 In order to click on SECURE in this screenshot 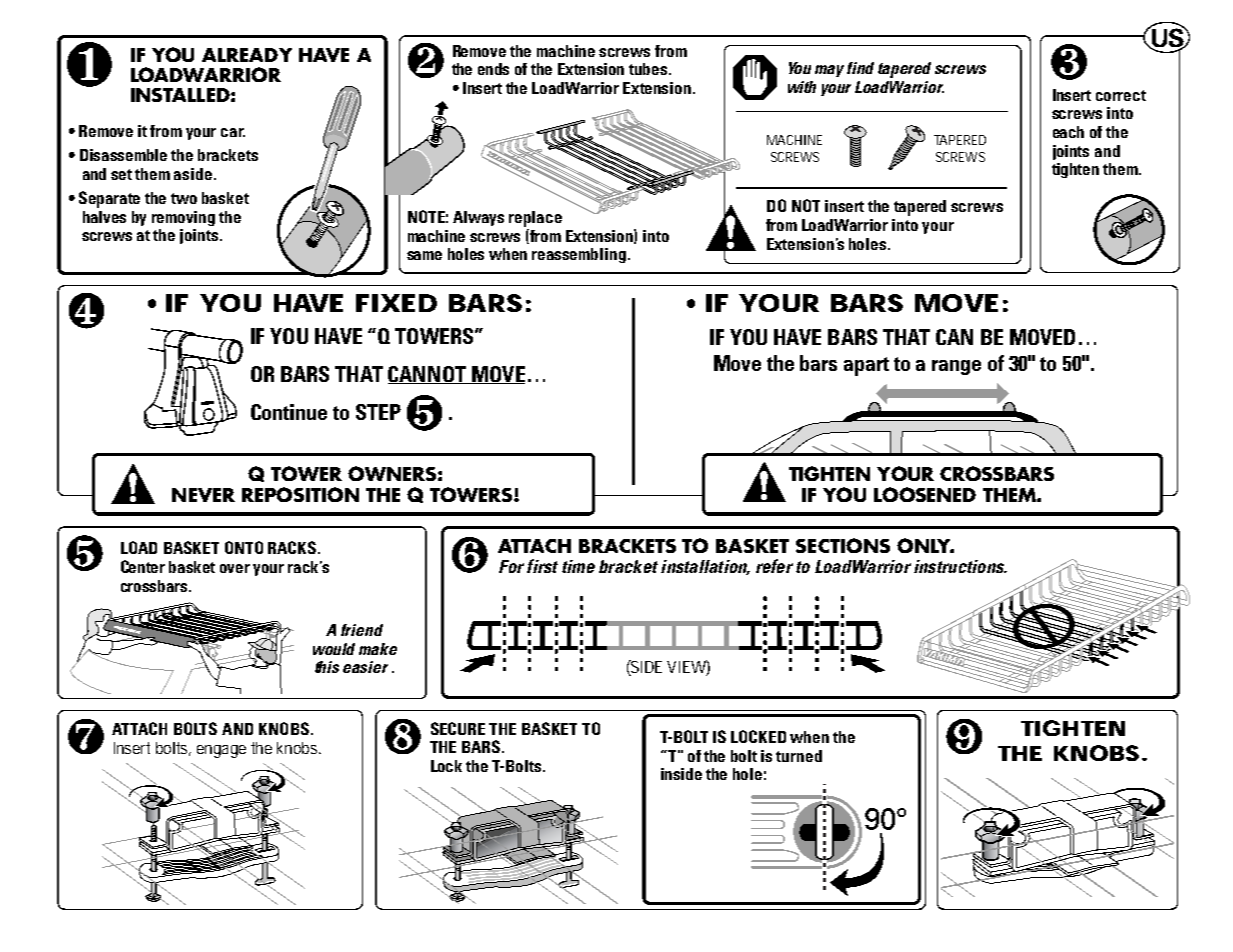, I will do `click(458, 728)`.
